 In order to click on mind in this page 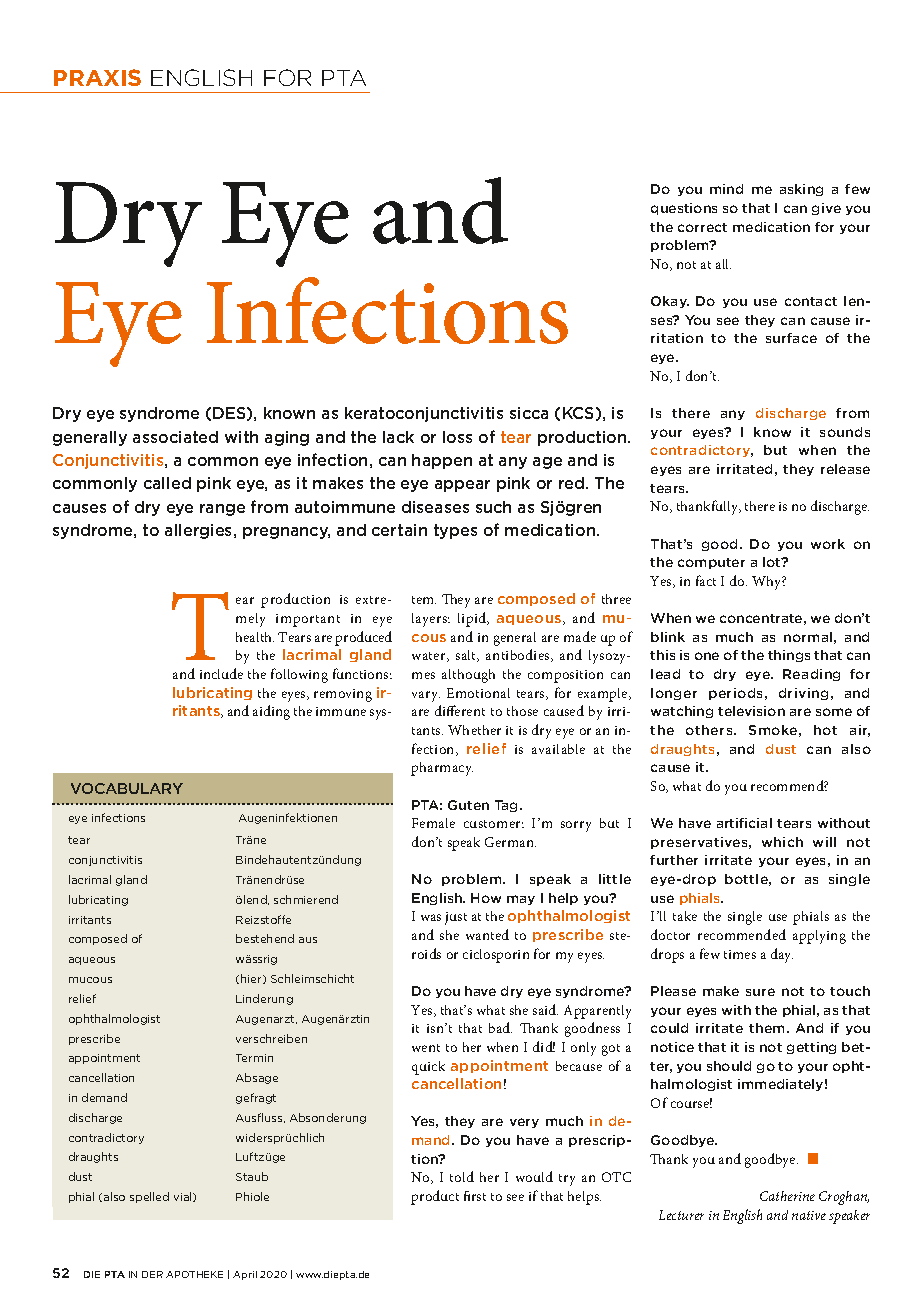, I will do `click(726, 189)`.
